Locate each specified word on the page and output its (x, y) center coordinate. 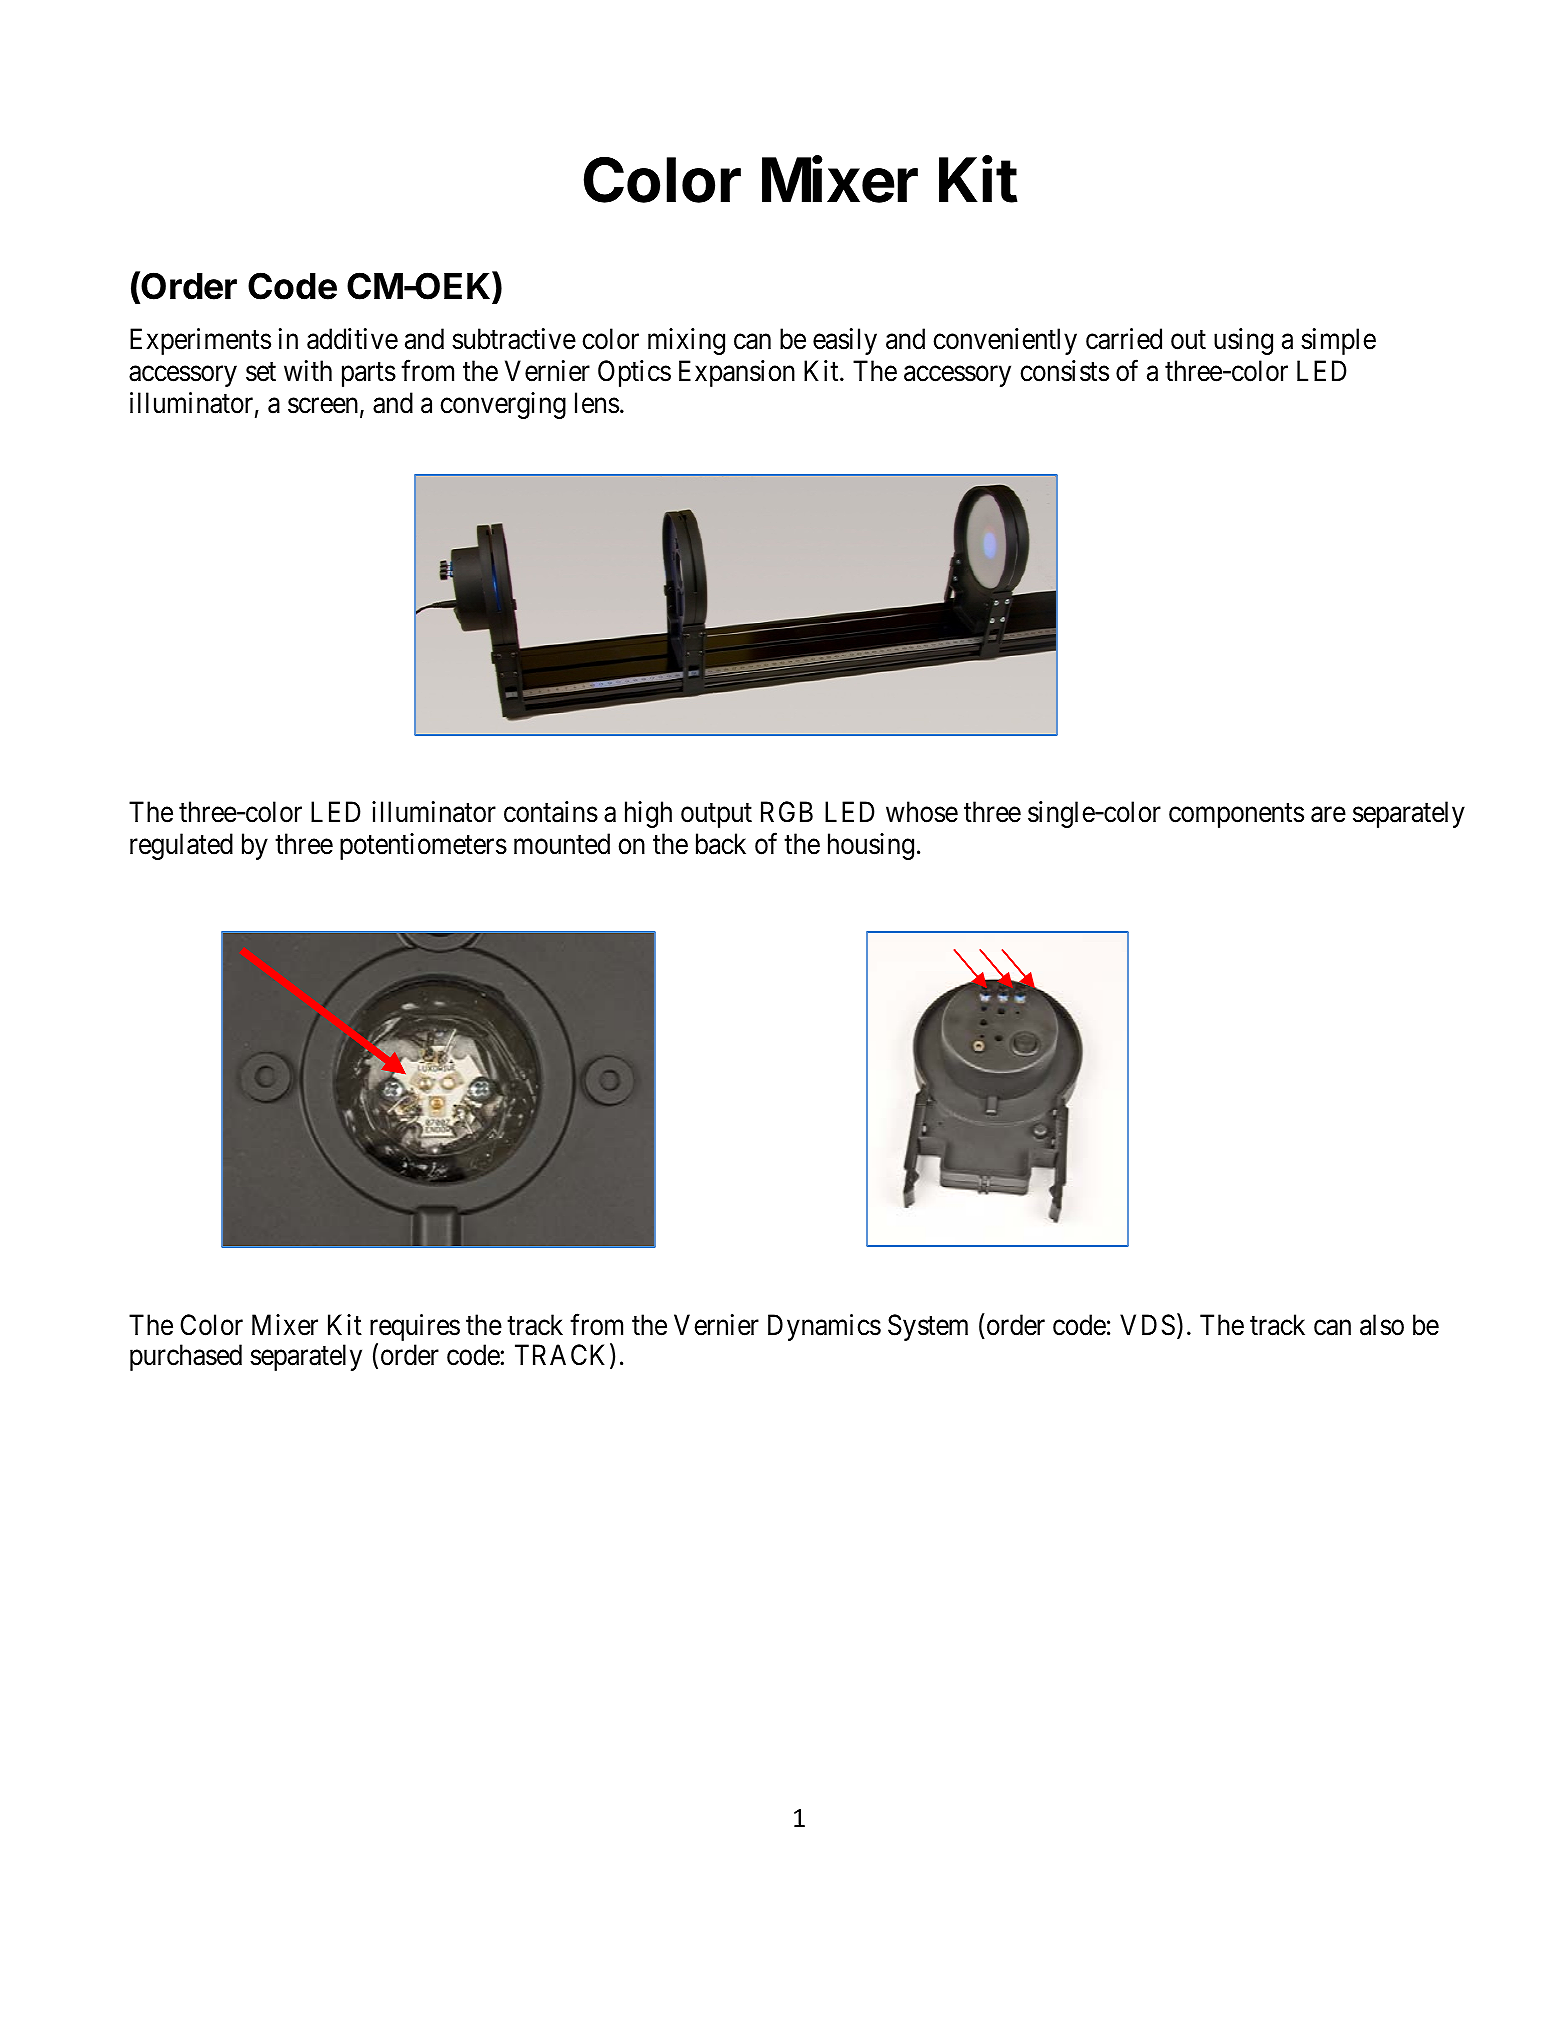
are (1328, 815)
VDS (1147, 1325)
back (721, 844)
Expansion (737, 373)
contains (551, 812)
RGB (787, 812)
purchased (186, 1357)
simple (1338, 341)
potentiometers (423, 846)
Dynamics (824, 1327)
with (308, 370)
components (1236, 816)
